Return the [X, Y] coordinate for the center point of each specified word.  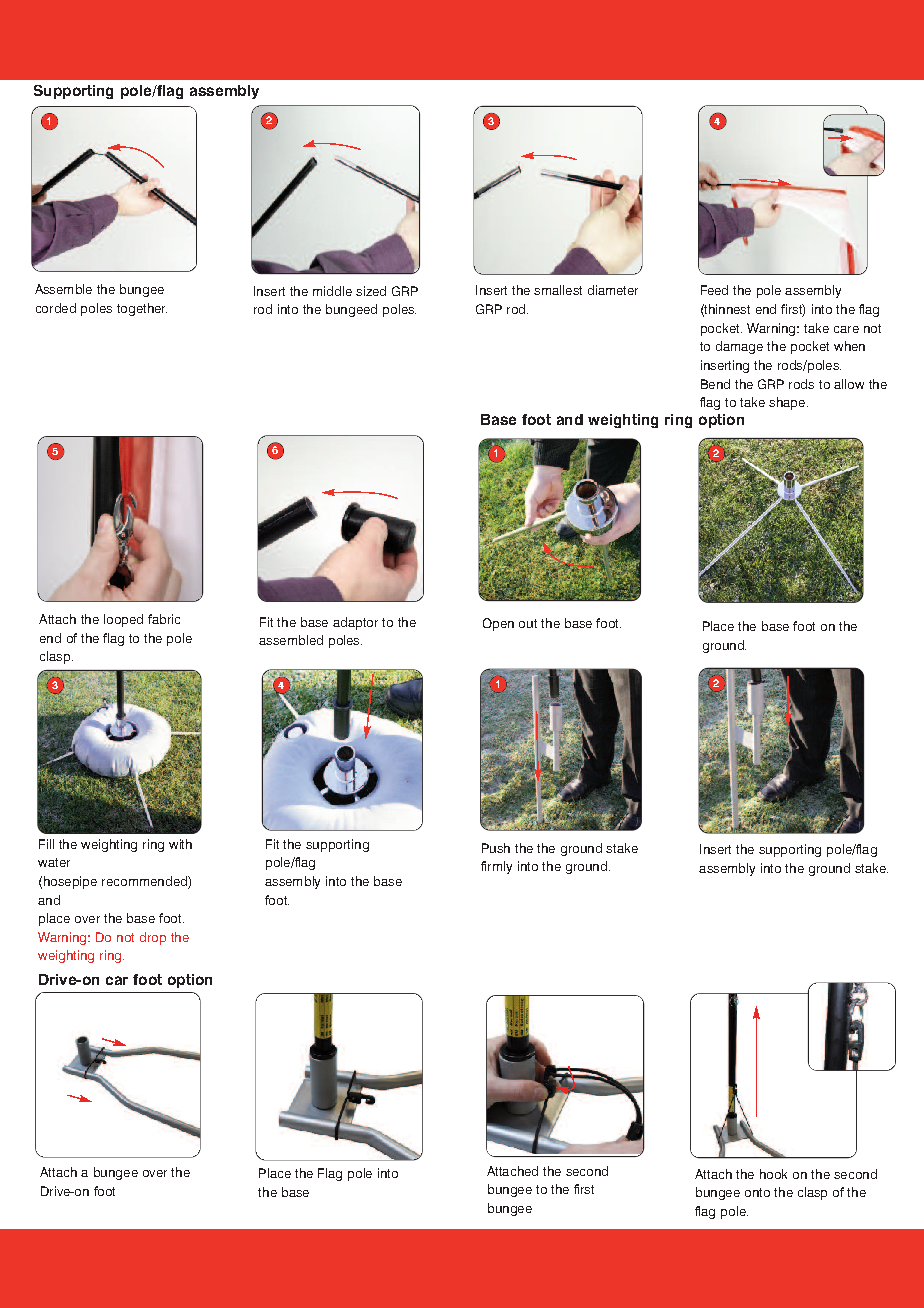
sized [371, 291]
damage [739, 347]
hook [773, 1174]
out [528, 623]
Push [496, 848]
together [142, 309]
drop [153, 938]
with [180, 844]
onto [757, 1192]
